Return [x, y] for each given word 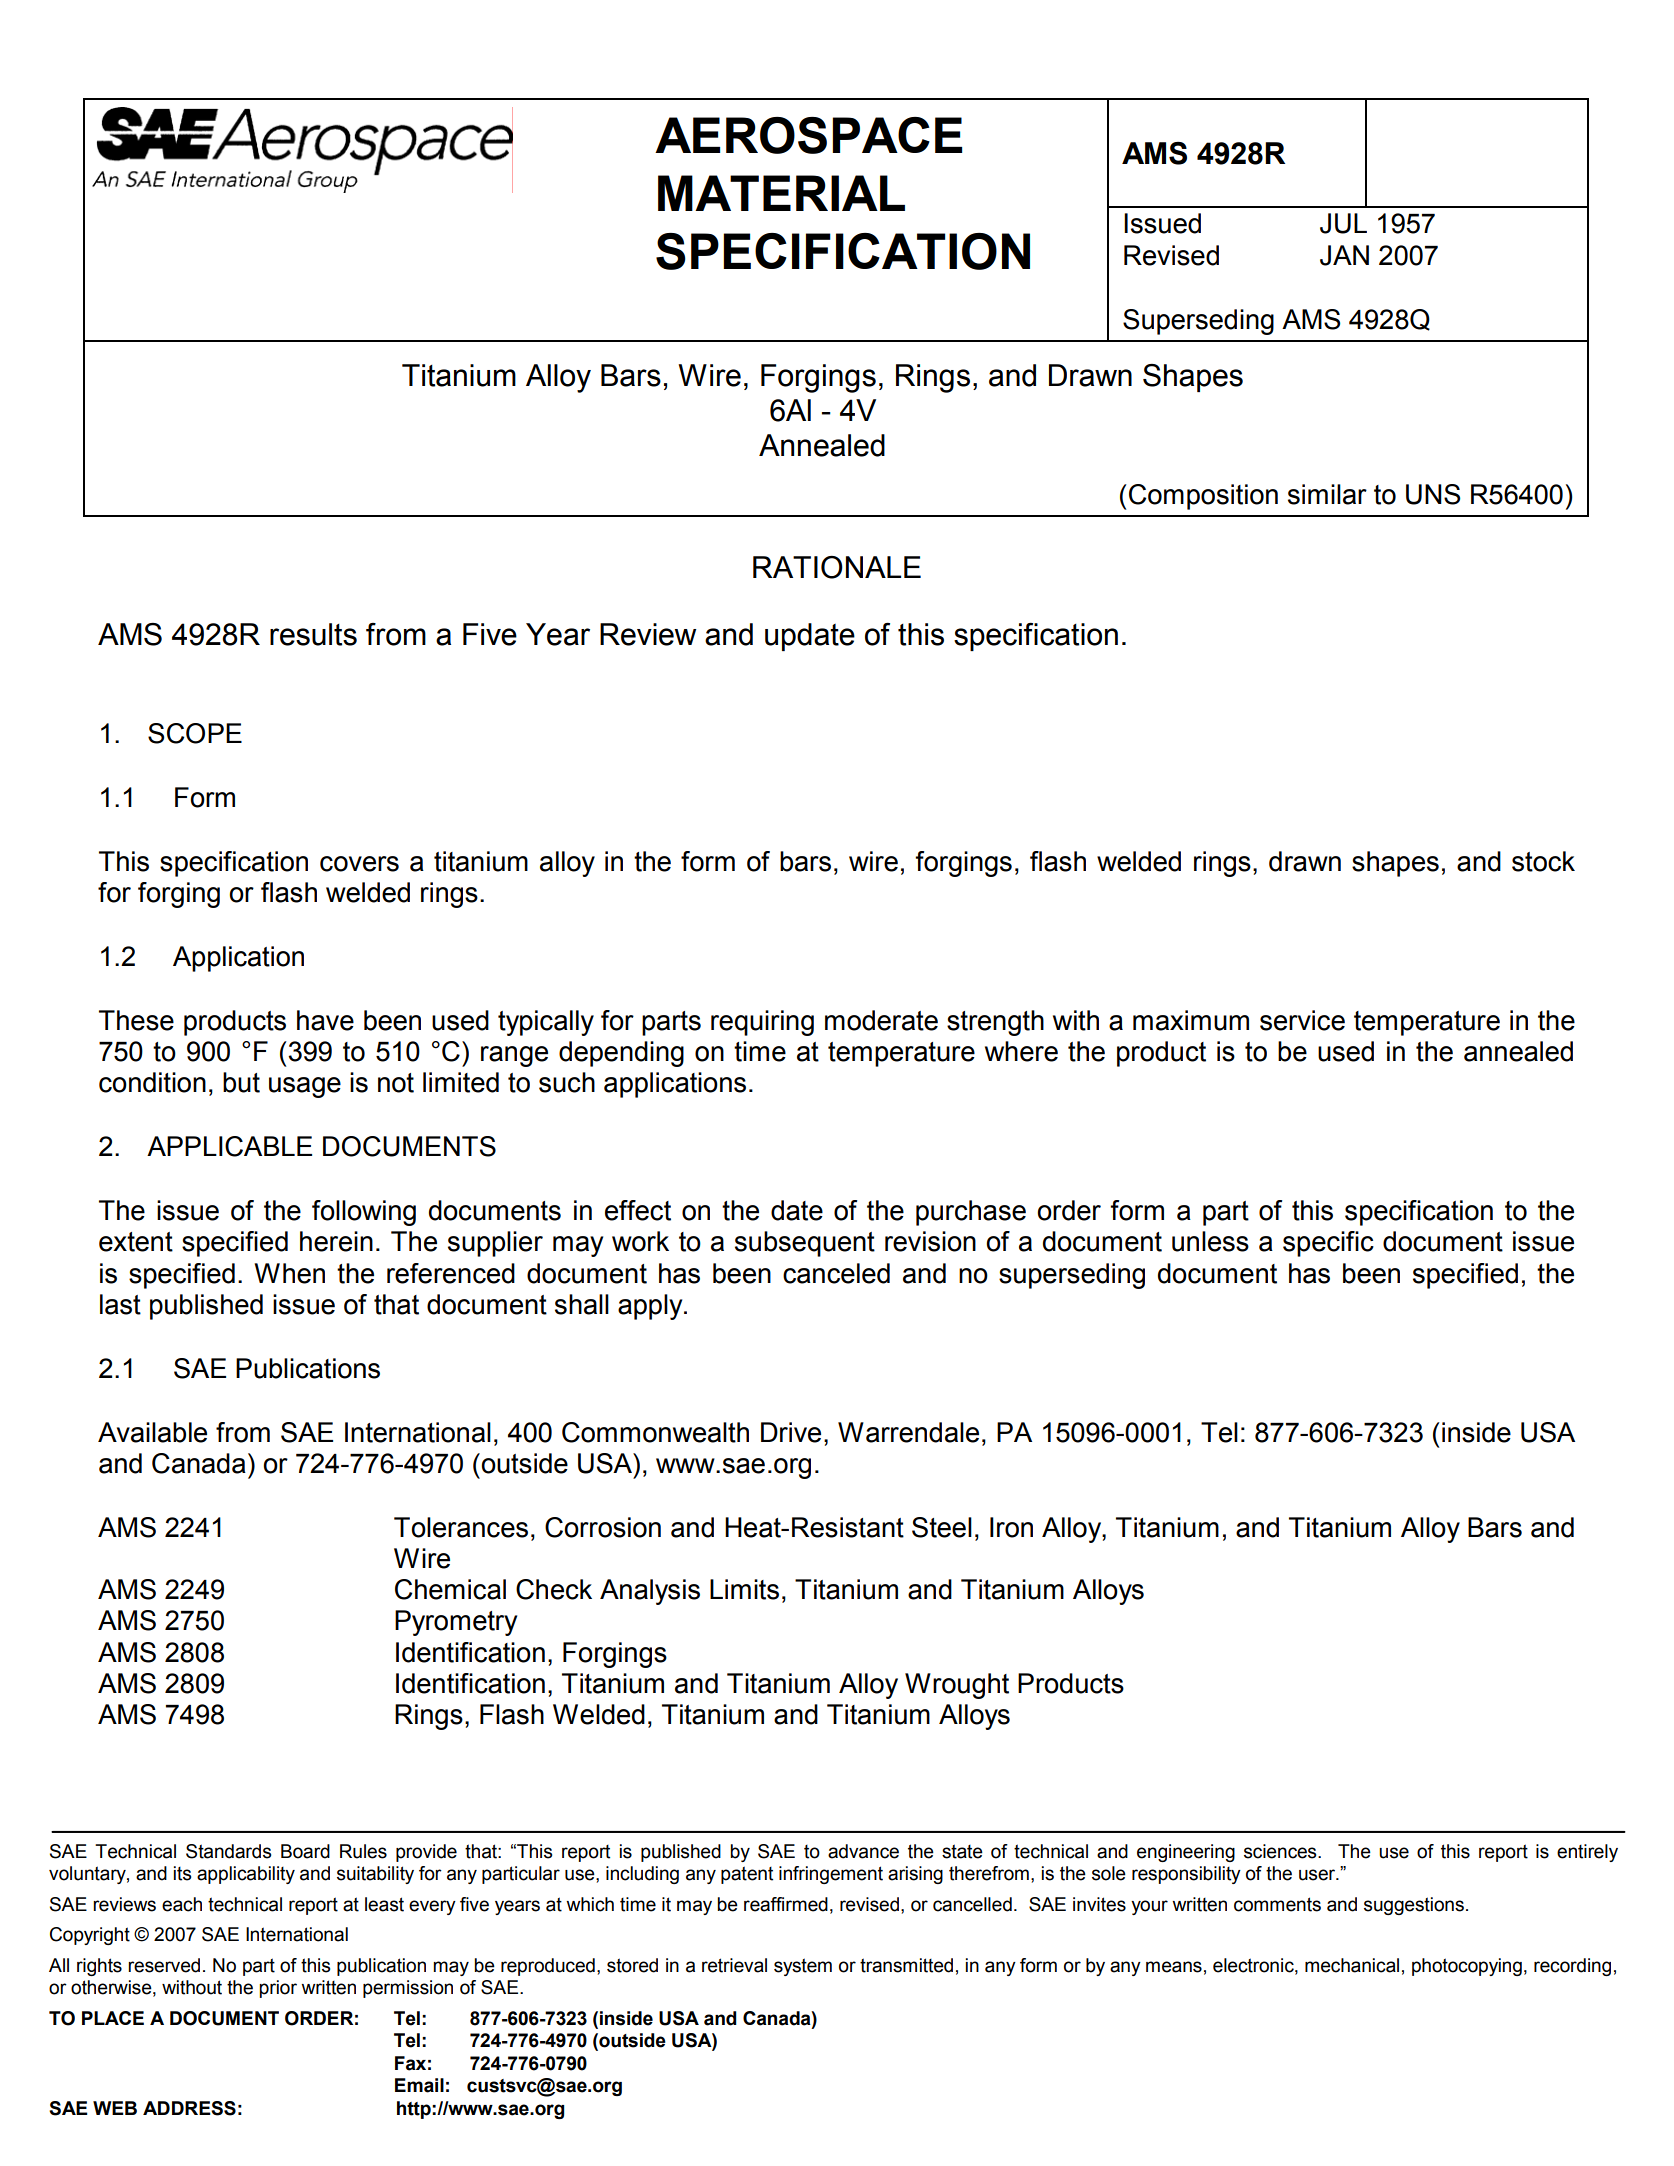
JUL [1343, 223]
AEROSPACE [808, 135]
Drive [791, 1432]
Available [152, 1432]
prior [278, 1989]
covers [359, 864]
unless [1210, 1241]
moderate [881, 1020]
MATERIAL [781, 193]
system [803, 1967]
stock [1543, 861]
